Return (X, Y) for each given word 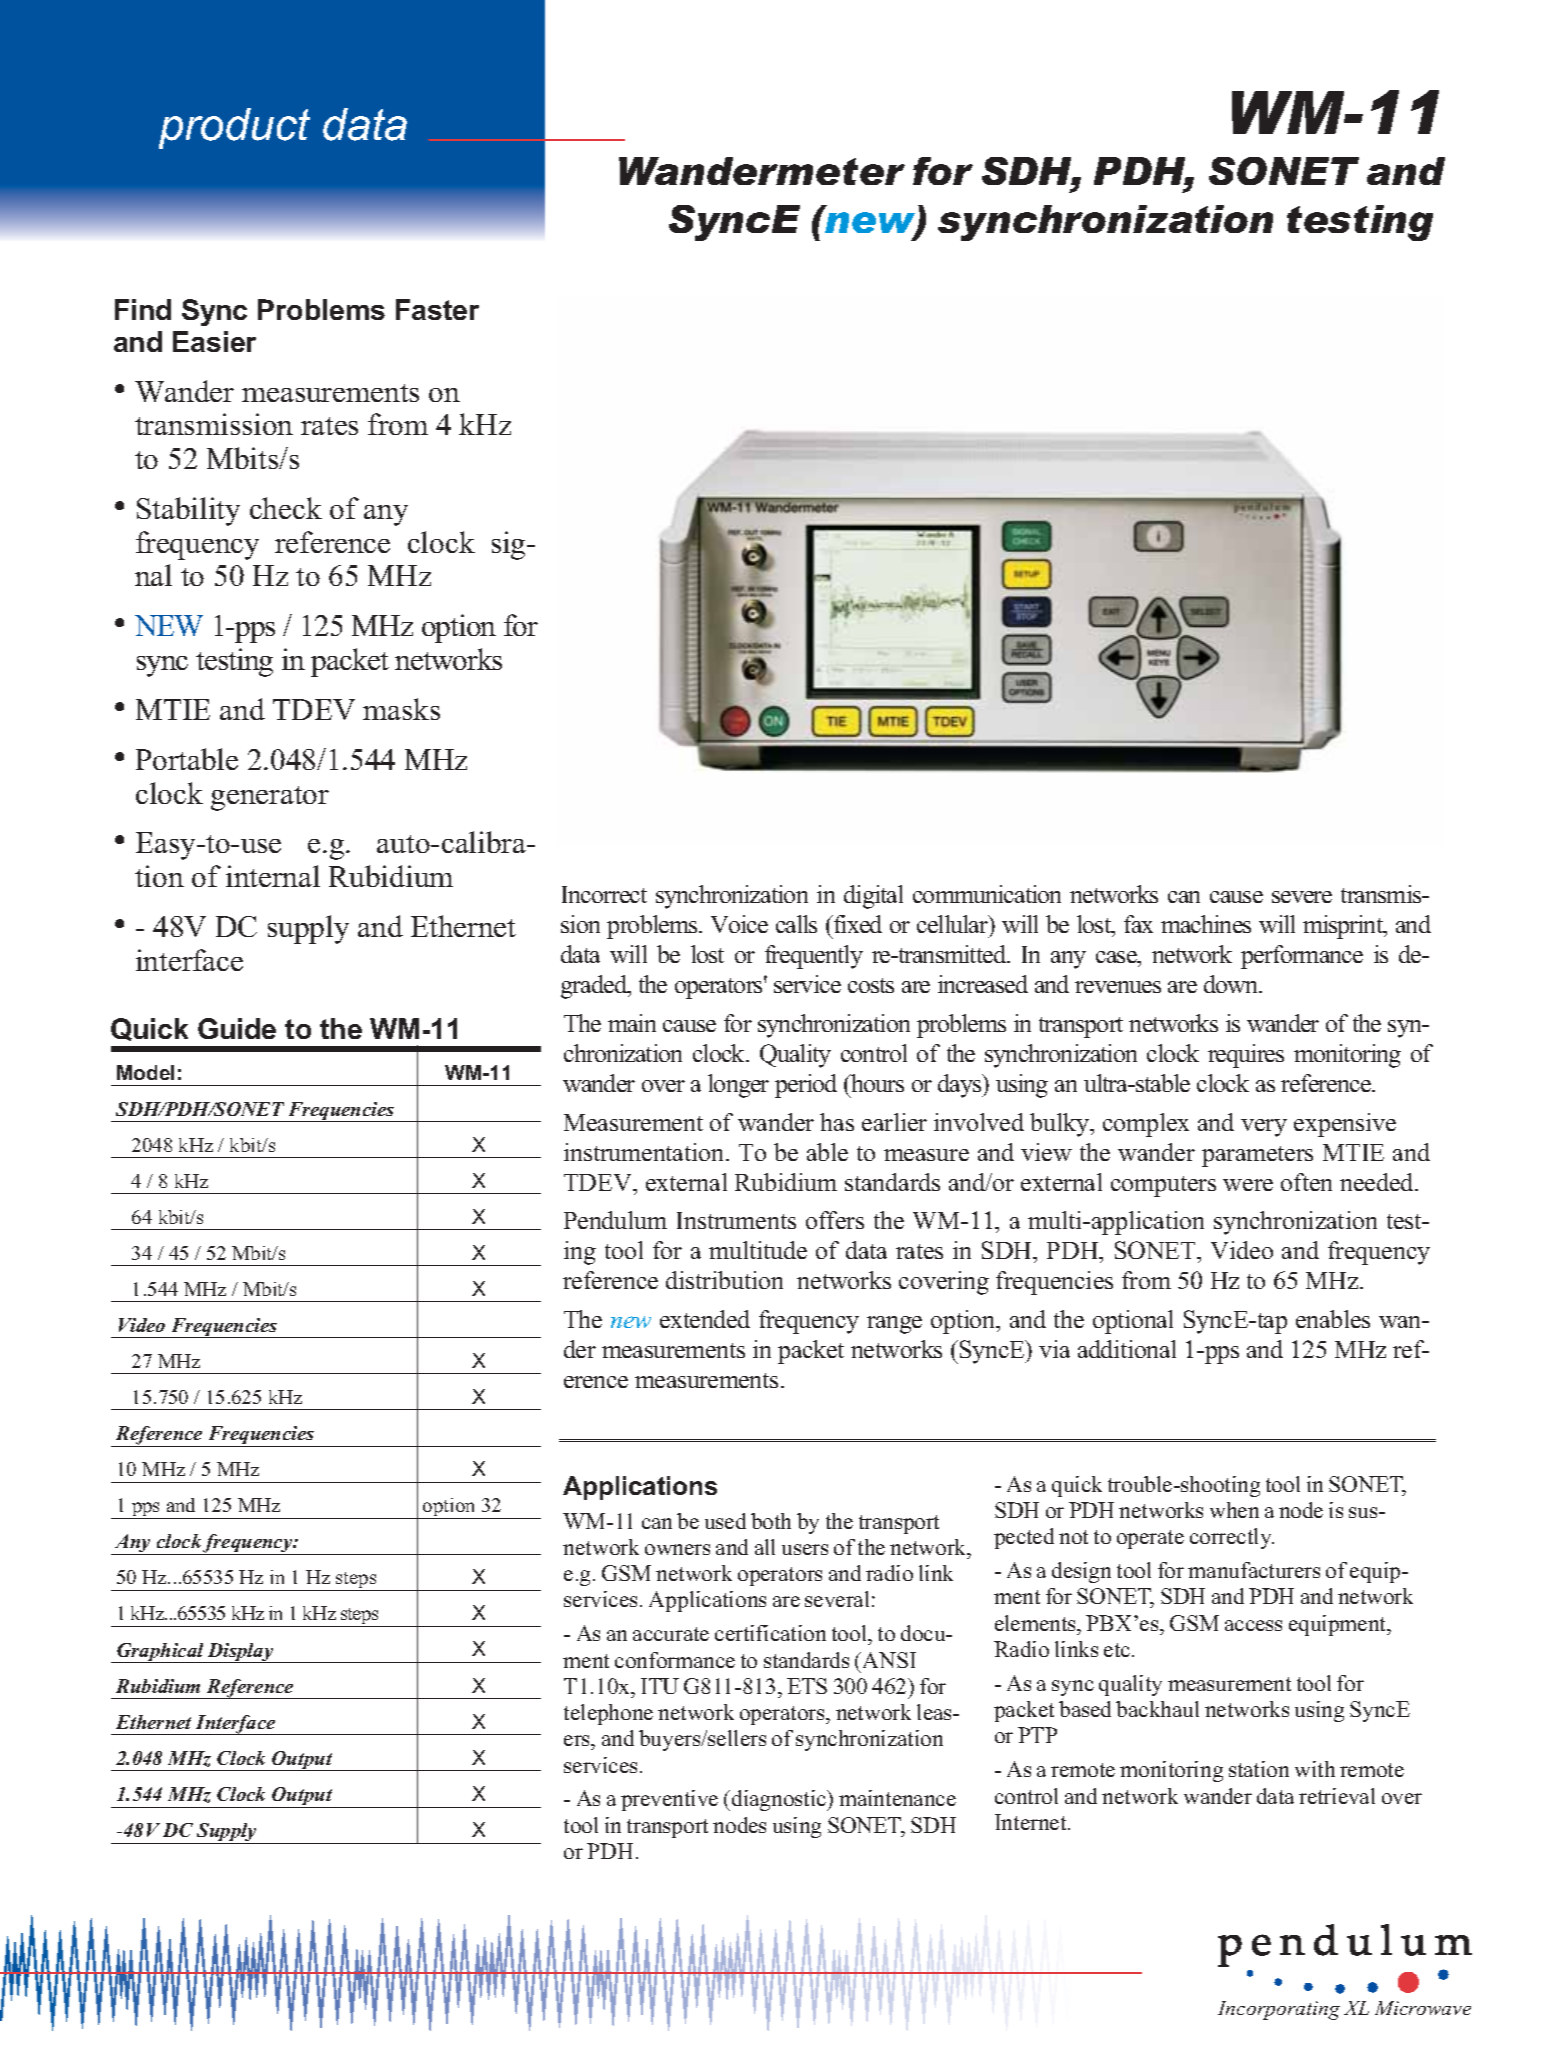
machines (1206, 924)
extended (705, 1319)
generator (270, 798)
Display (240, 1653)
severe (1302, 897)
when (1234, 1510)
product (234, 128)
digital (873, 897)
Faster (437, 309)
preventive (669, 1800)
